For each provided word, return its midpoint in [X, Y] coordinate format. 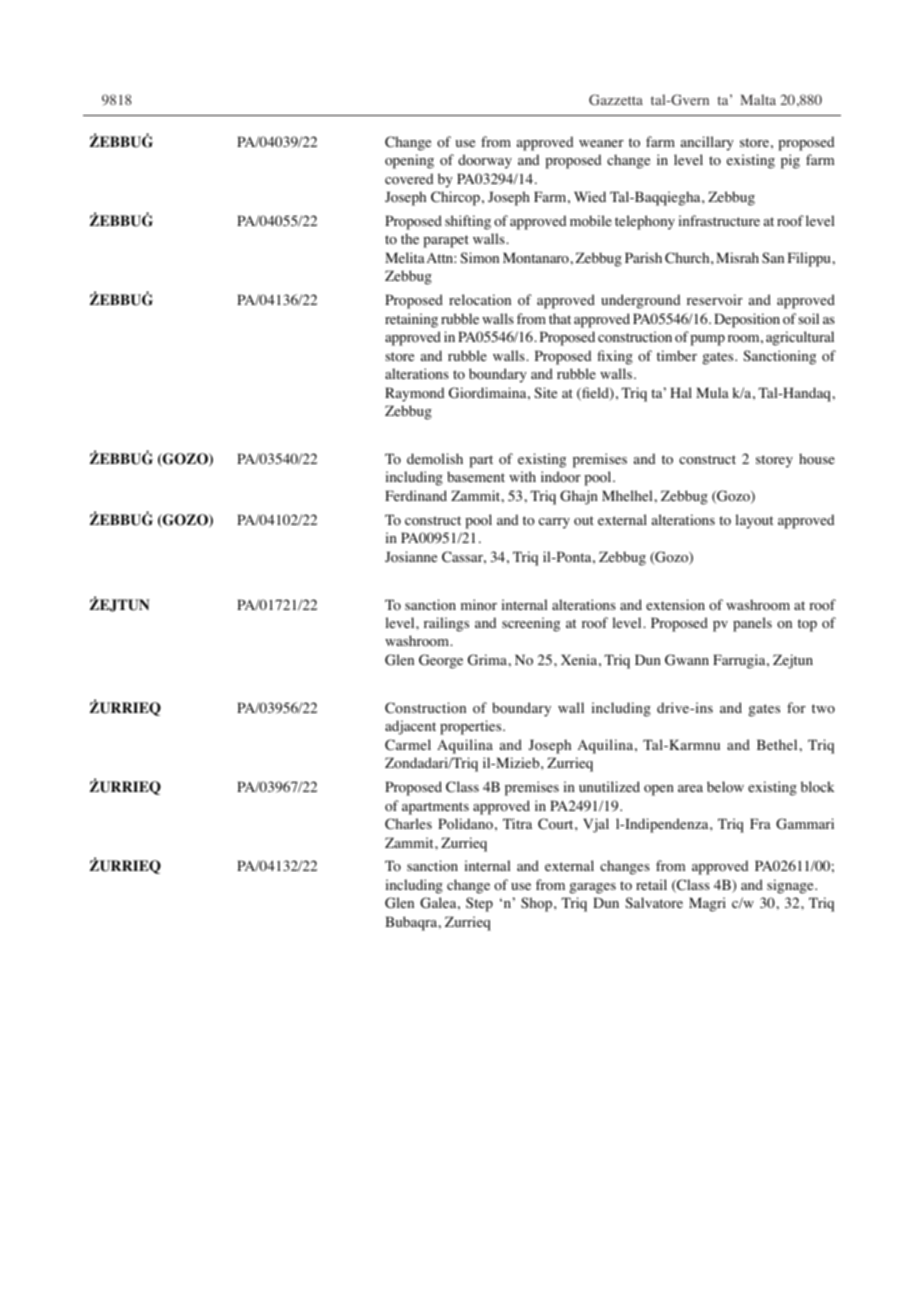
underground [640, 301]
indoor [561, 477]
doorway [485, 161]
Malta [758, 99]
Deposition [747, 320]
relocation [480, 300]
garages [592, 888]
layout [754, 521]
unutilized [609, 786]
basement [476, 476]
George [441, 661]
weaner [601, 143]
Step [479, 904]
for [796, 707]
